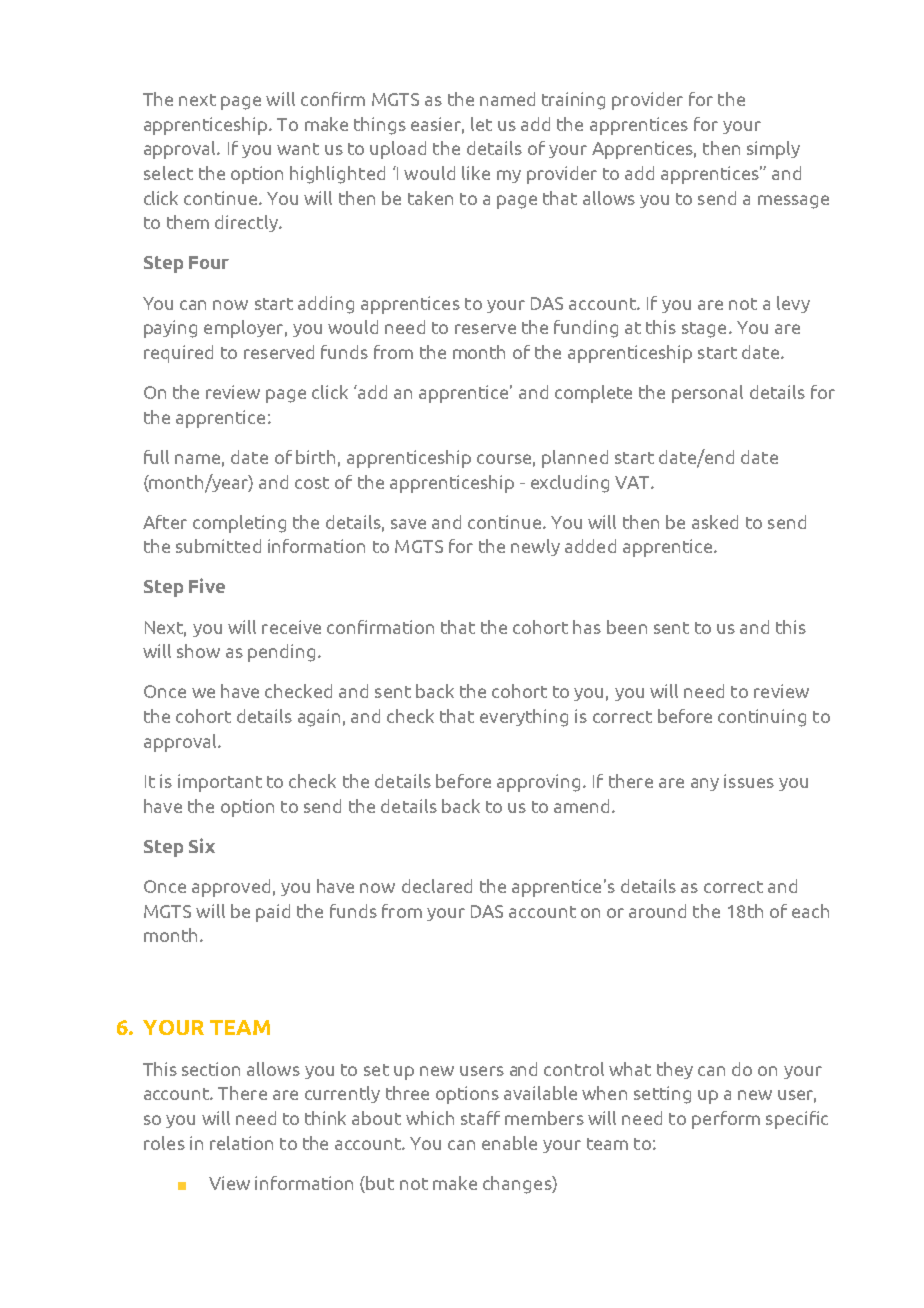 The image size is (924, 1308). Describe the element at coordinates (773, 150) in the screenshot. I see `simply` at that location.
